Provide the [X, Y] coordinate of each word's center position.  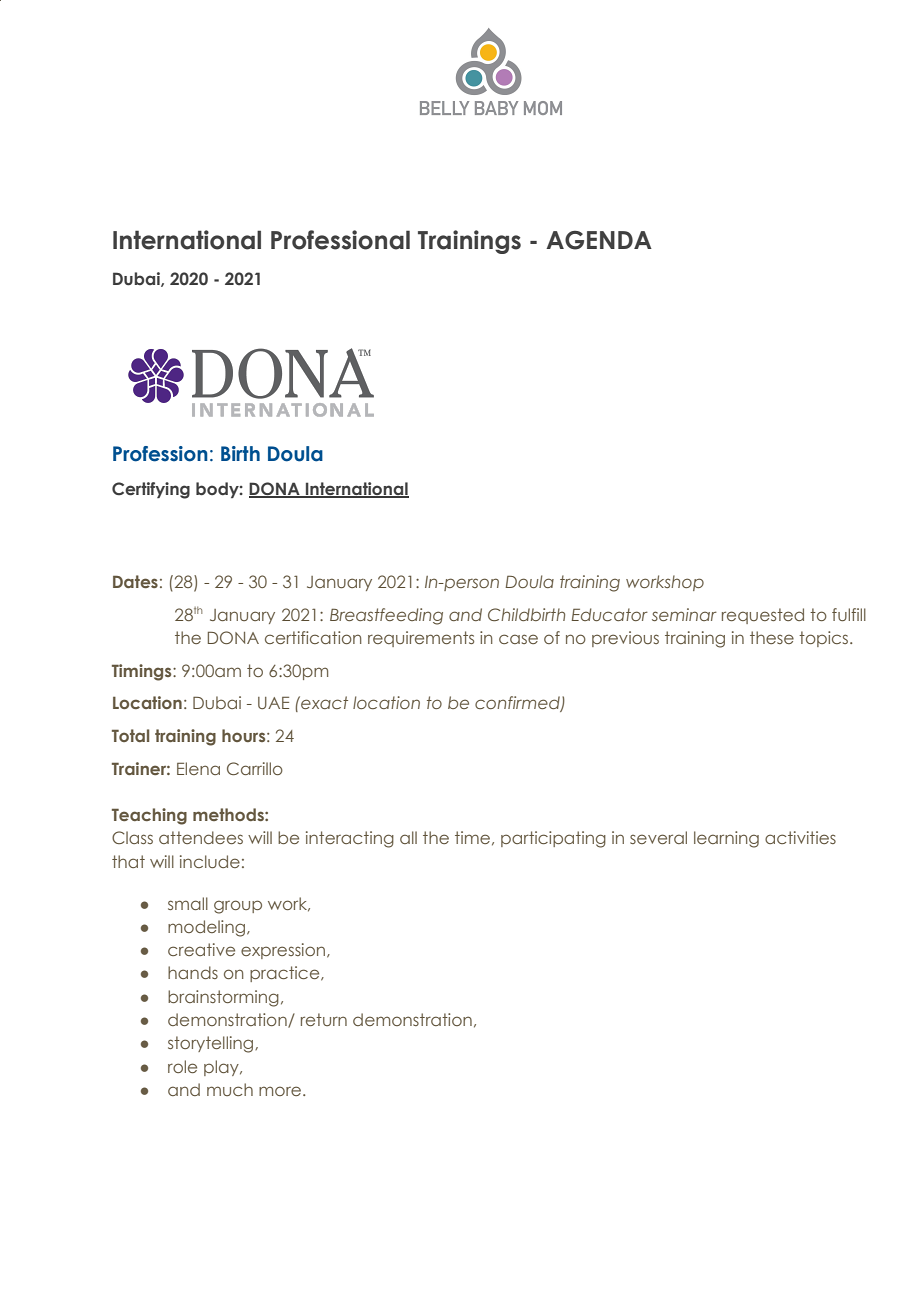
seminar [684, 614]
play [222, 1068]
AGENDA [599, 240]
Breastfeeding [386, 616]
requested [763, 616]
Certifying [151, 490]
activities [800, 837]
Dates [135, 581]
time [472, 837]
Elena [198, 768]
